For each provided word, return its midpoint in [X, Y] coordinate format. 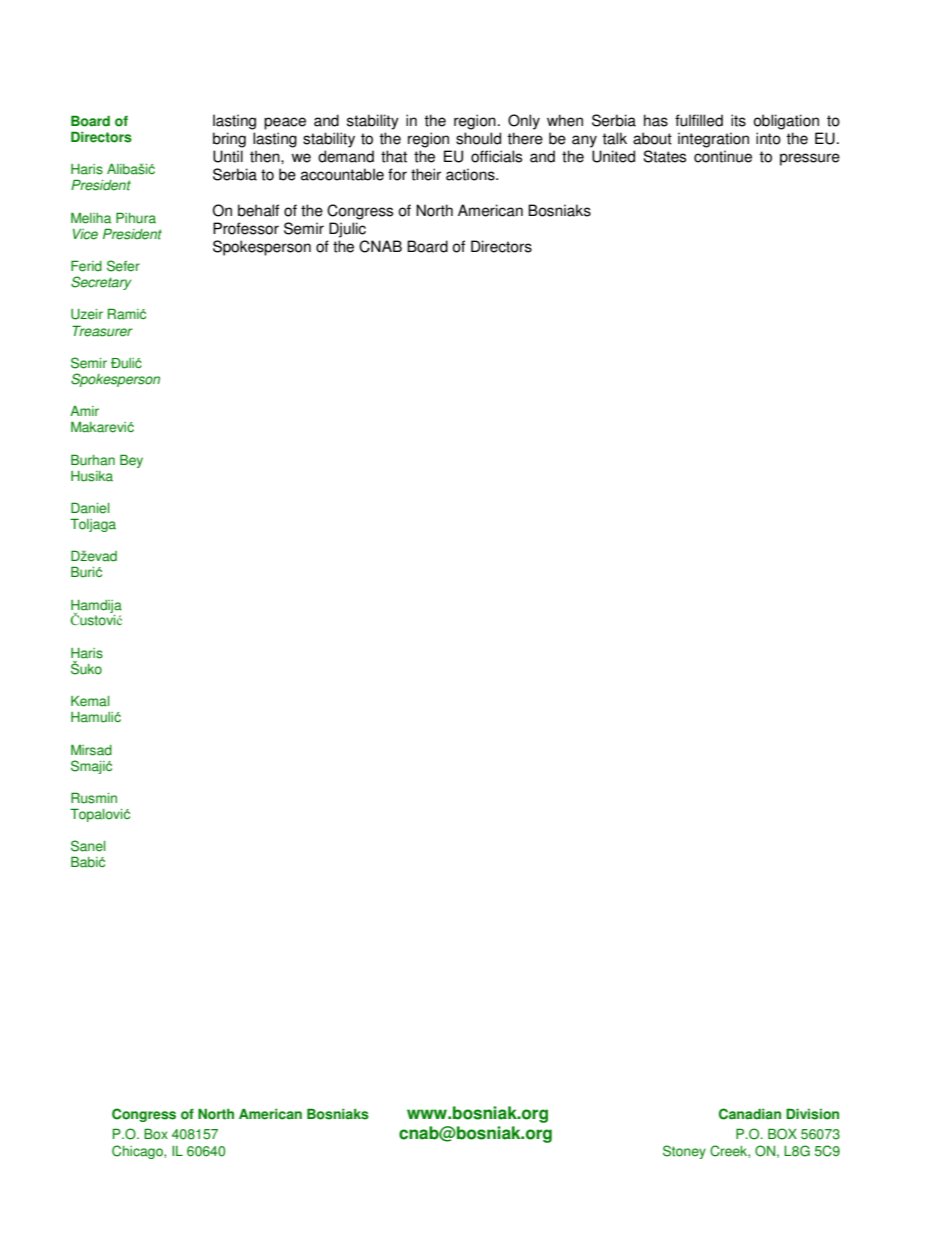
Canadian [750, 1114]
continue [723, 156]
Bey [131, 461]
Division [812, 1114]
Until [228, 156]
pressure [810, 159]
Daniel [90, 508]
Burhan [93, 460]
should [478, 138]
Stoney [684, 1152]
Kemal [90, 701]
